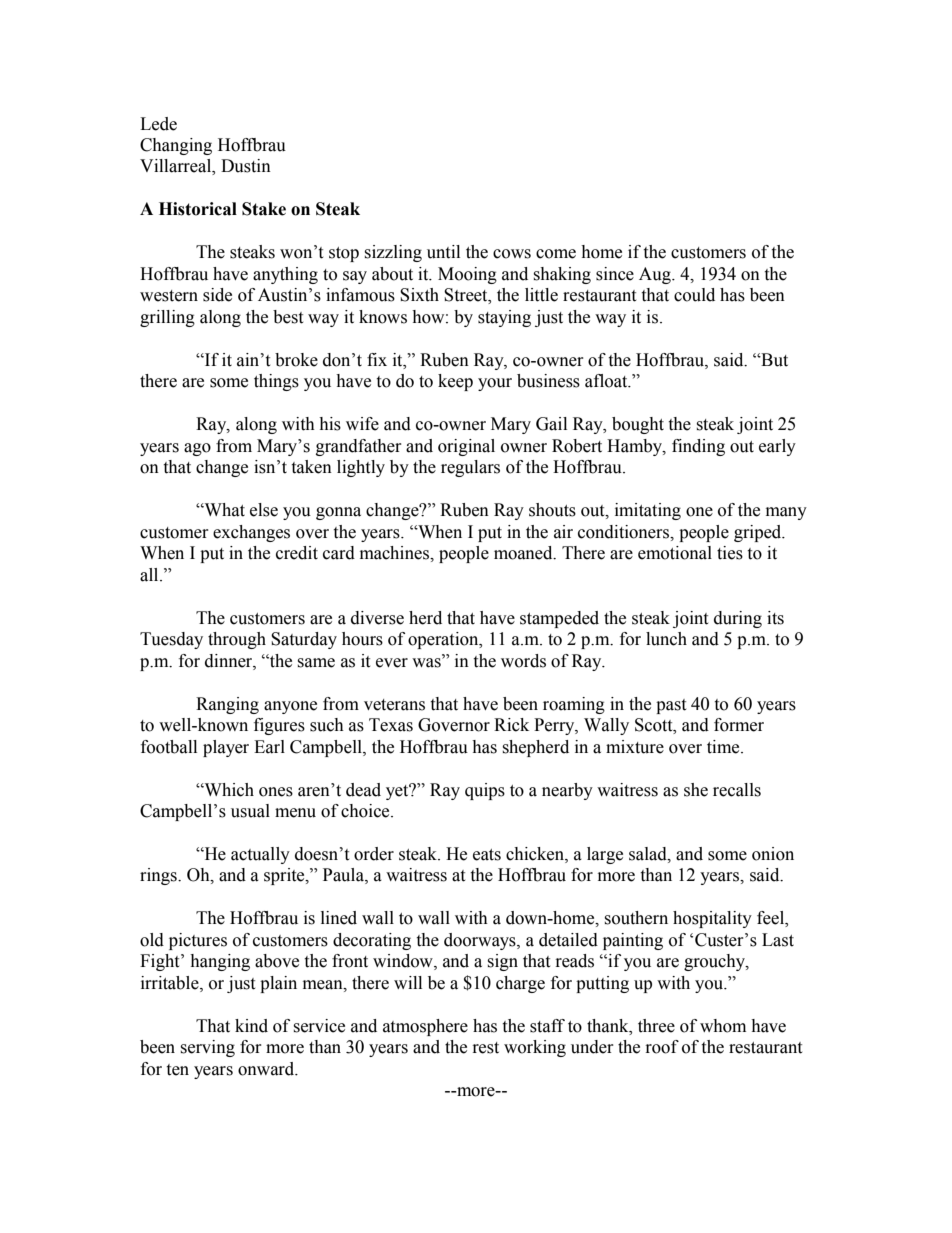 This image has height=1233, width=952. What do you see at coordinates (656, 275) in the image?
I see `Aug` at bounding box center [656, 275].
